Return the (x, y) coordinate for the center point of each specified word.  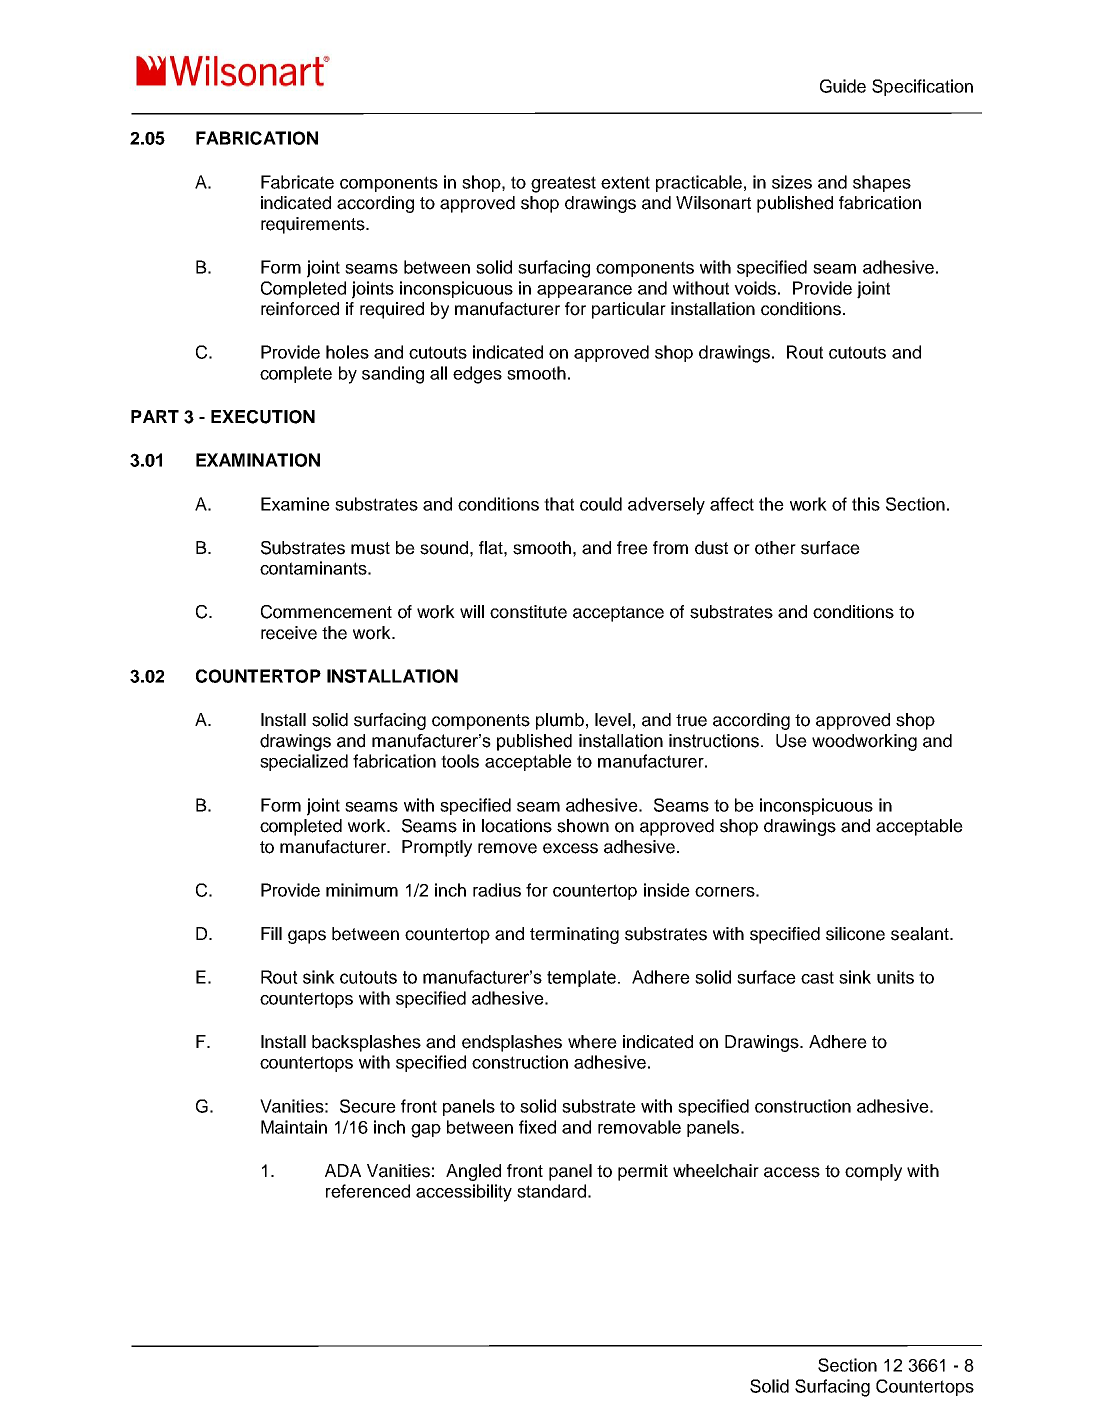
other (775, 548)
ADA (343, 1170)
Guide (843, 86)
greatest (563, 184)
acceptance (618, 614)
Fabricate (297, 182)
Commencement (326, 612)
